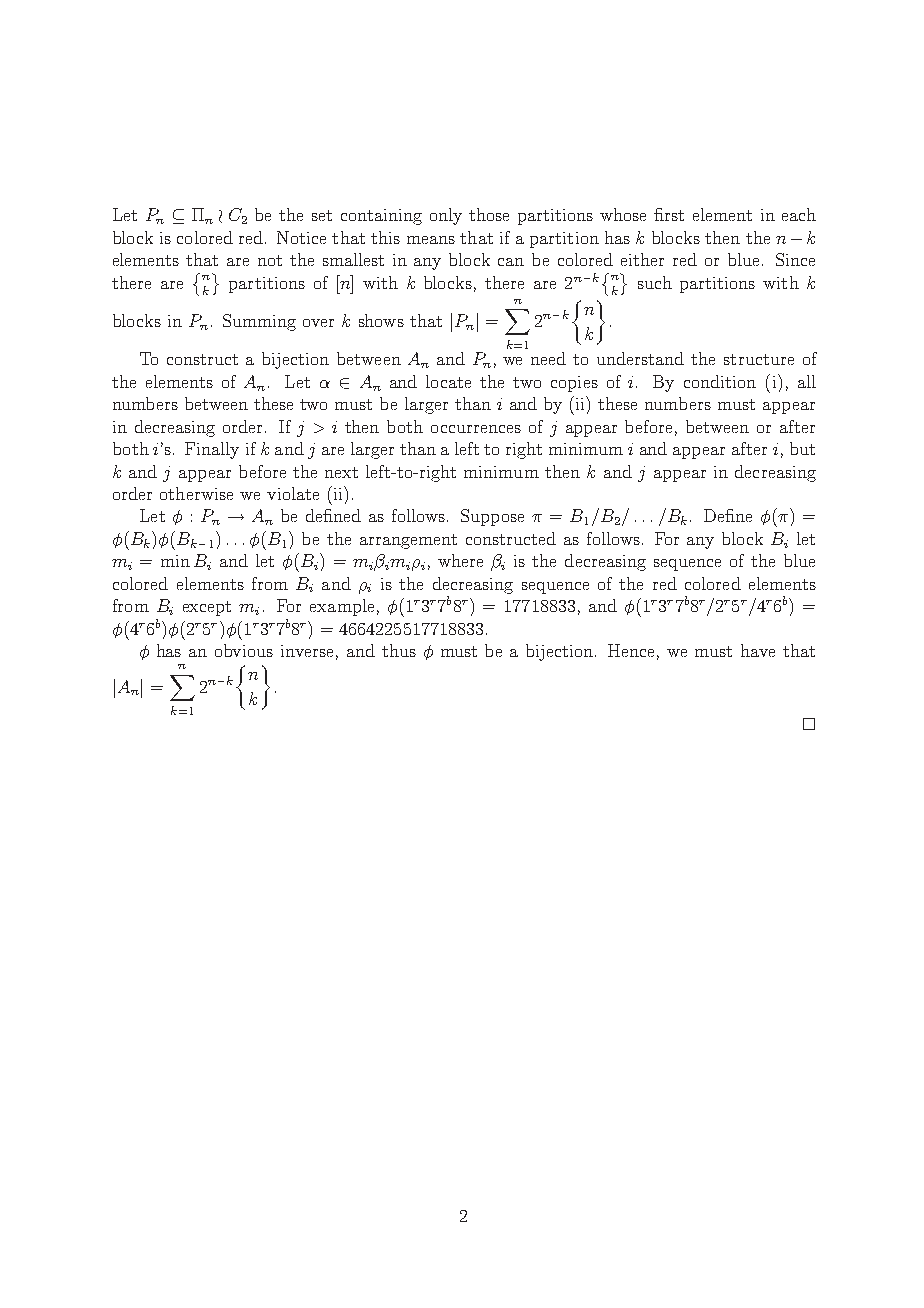  I want to click on first, so click(669, 214).
